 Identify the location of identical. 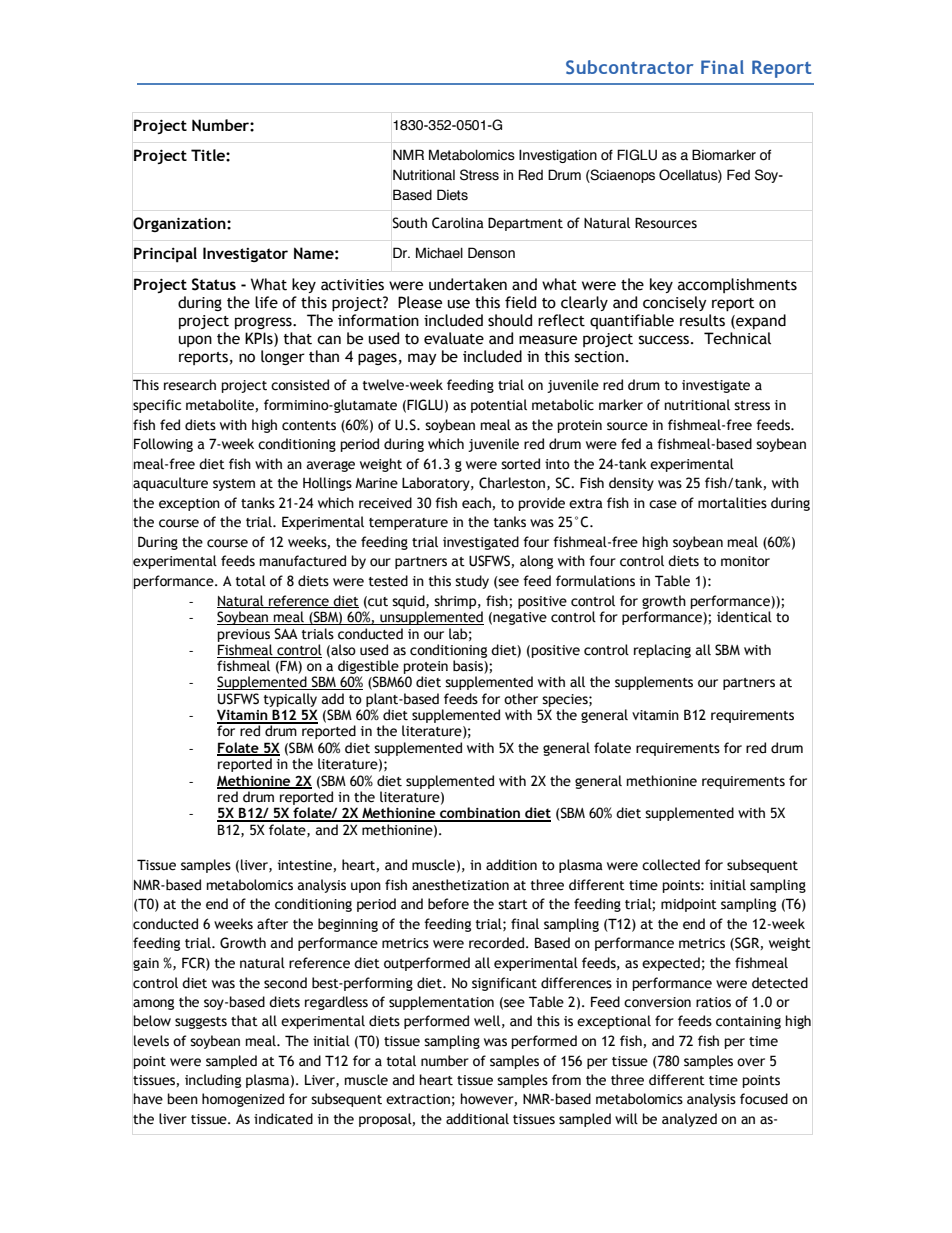
(744, 617).
